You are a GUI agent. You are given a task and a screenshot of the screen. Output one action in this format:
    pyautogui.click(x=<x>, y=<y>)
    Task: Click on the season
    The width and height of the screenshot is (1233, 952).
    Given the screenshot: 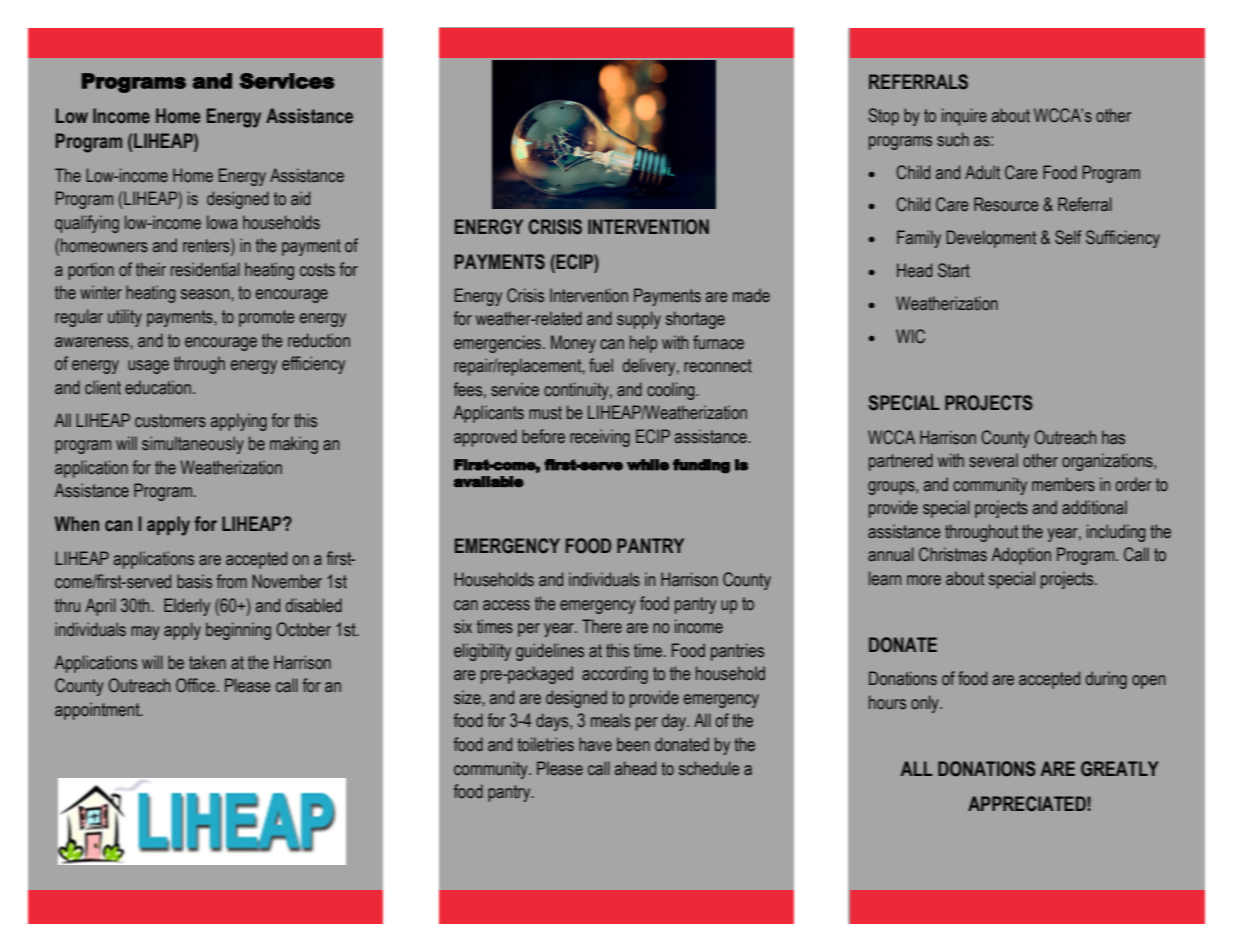 What is the action you would take?
    pyautogui.click(x=206, y=294)
